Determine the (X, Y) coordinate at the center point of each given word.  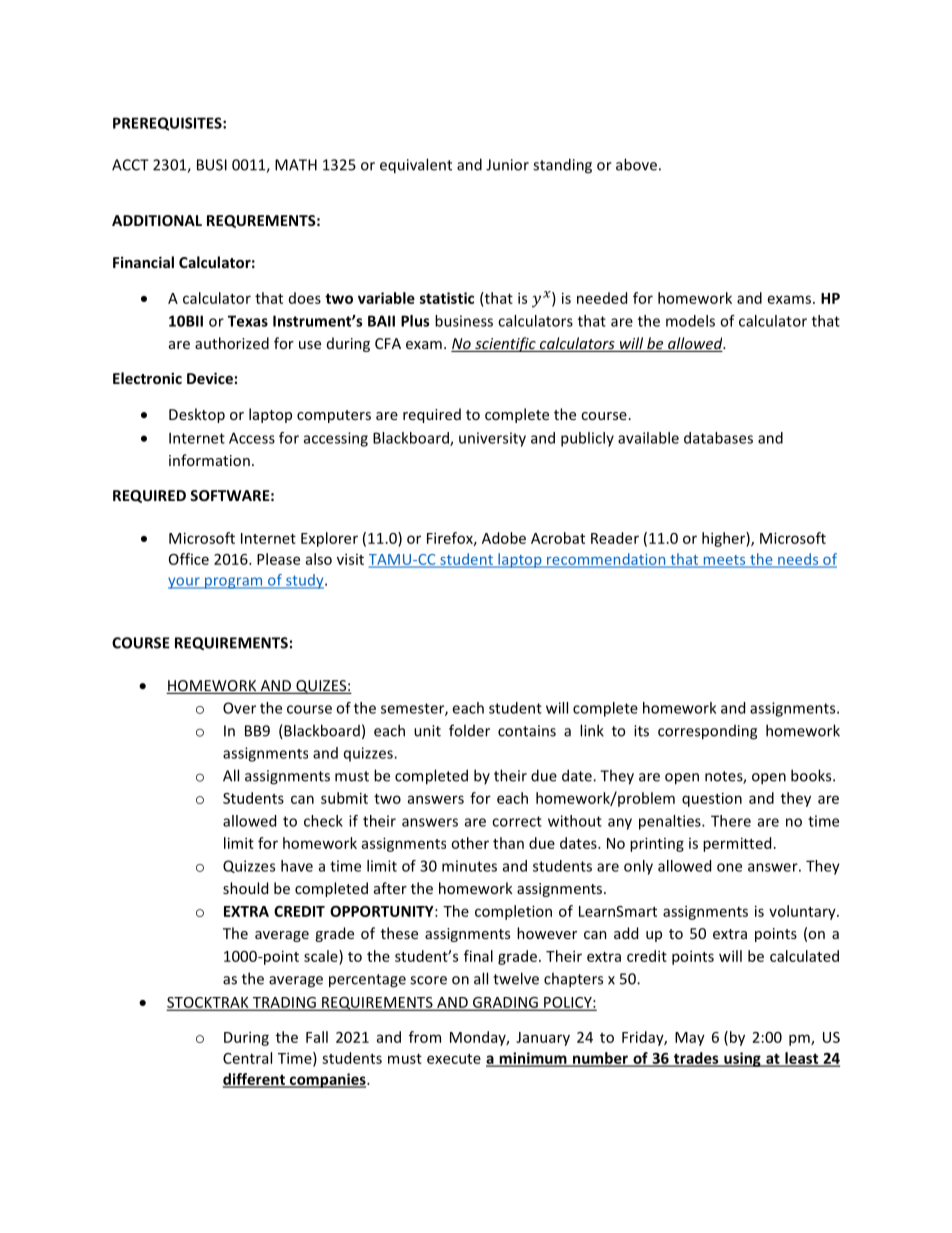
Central (247, 1058)
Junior (507, 165)
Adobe (504, 538)
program (234, 583)
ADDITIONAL (157, 220)
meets (724, 561)
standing (562, 166)
